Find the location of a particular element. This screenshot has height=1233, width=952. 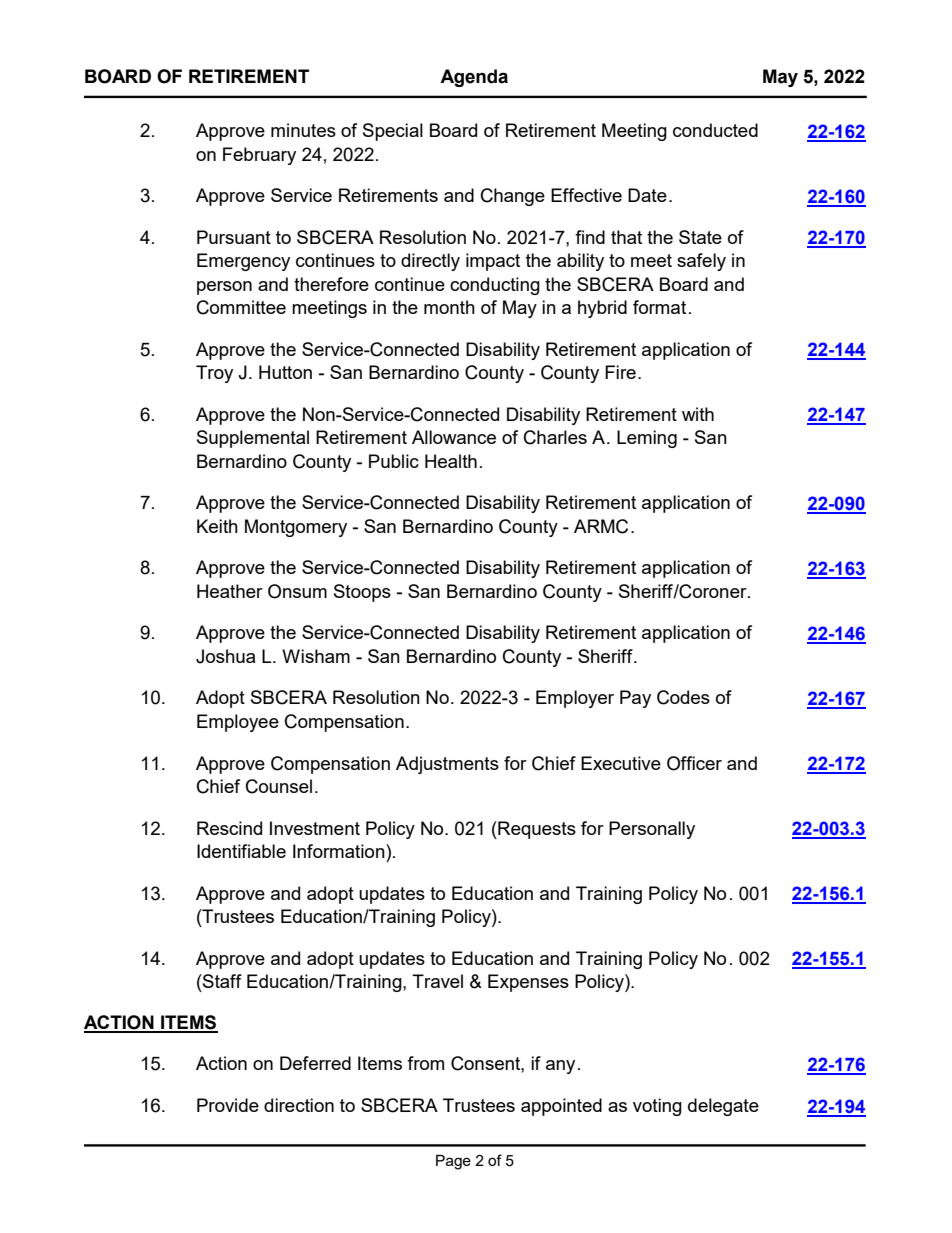

Page is located at coordinates (453, 1162).
